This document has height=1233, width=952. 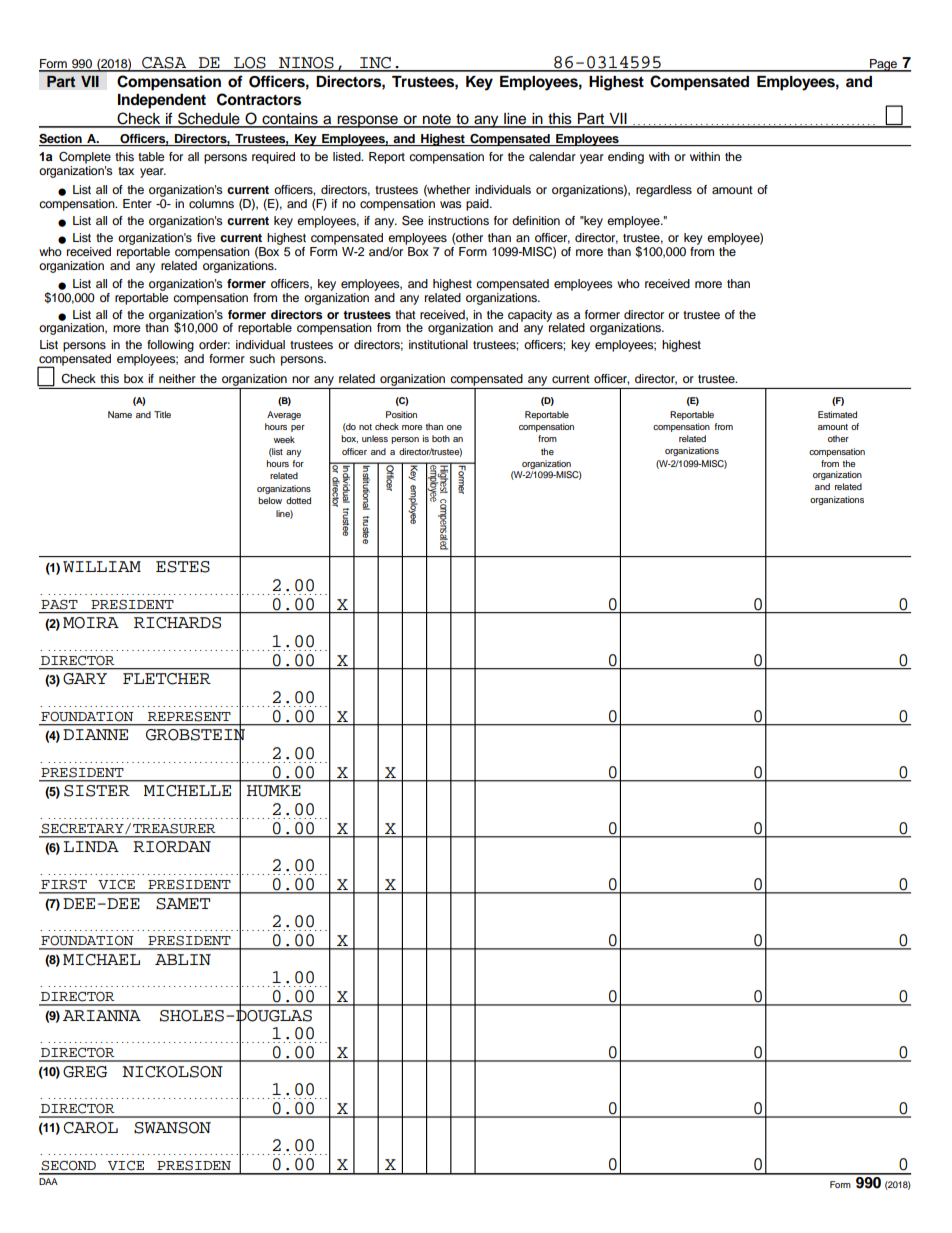 What do you see at coordinates (177, 623) in the document?
I see `RICHARDS` at bounding box center [177, 623].
